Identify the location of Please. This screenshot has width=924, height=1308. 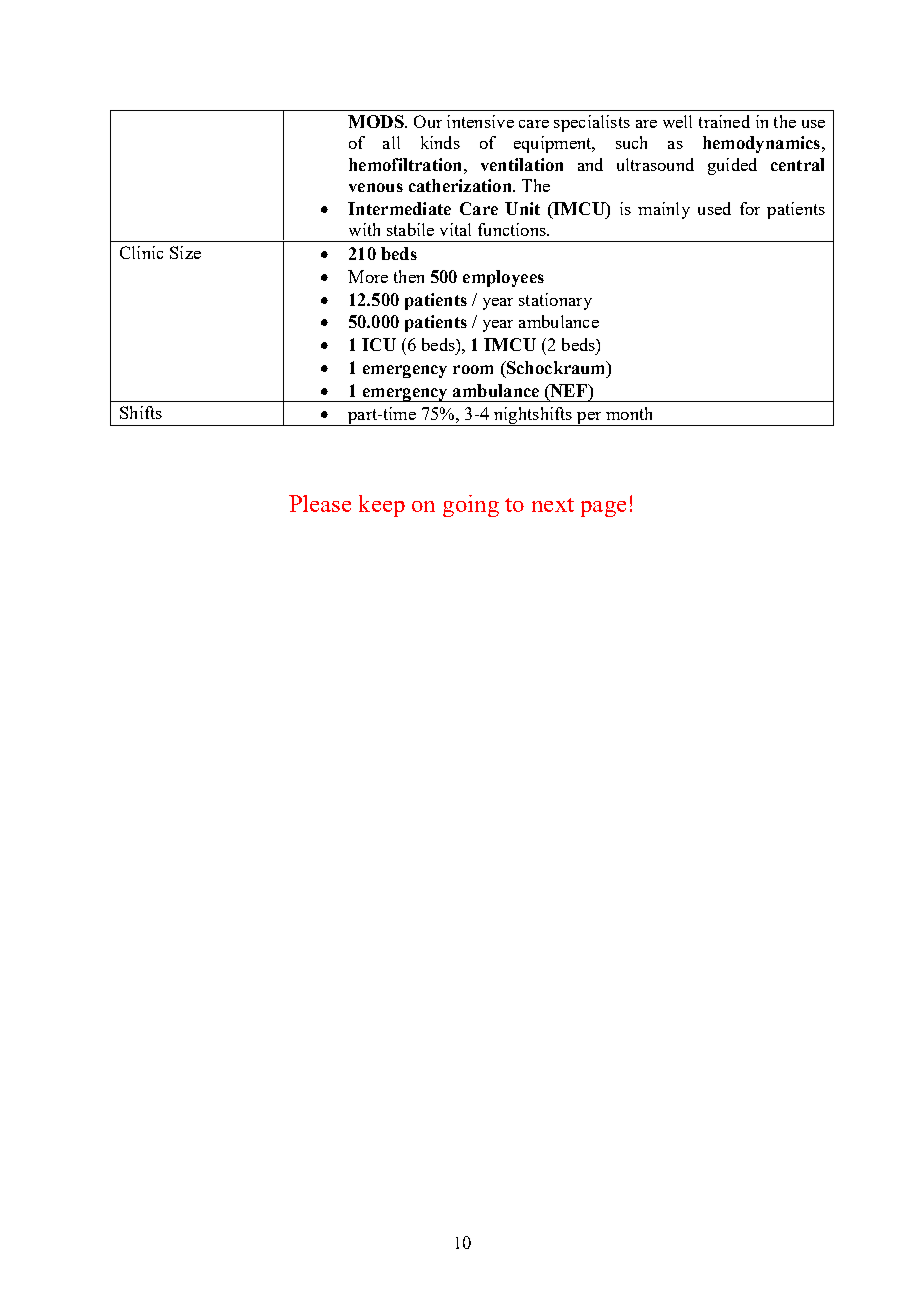
(320, 503).
